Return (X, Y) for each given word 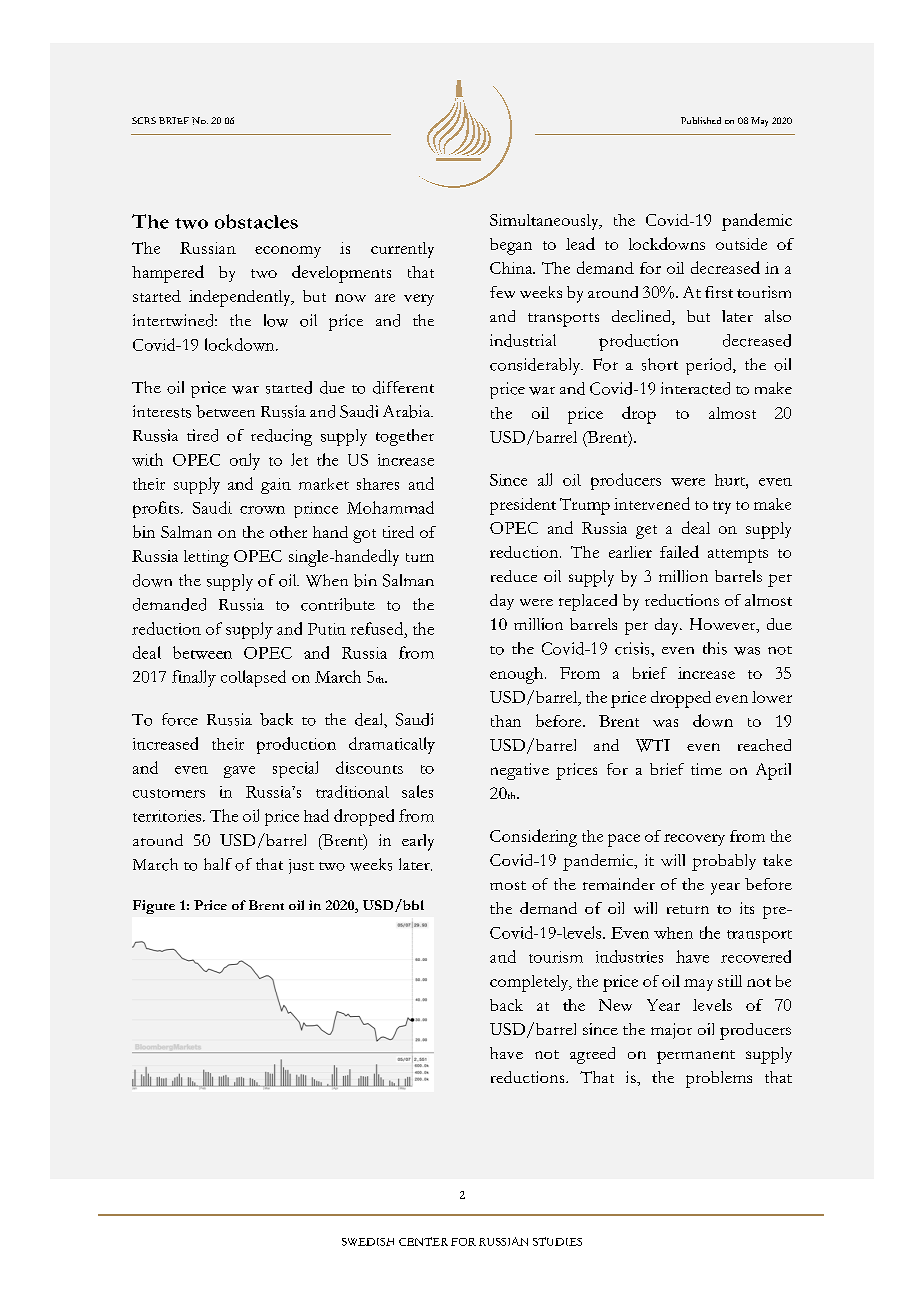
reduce (514, 576)
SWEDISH (368, 1242)
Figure (154, 907)
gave (239, 772)
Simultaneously (545, 222)
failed (679, 551)
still (730, 981)
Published (701, 120)
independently (241, 298)
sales (417, 791)
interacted (695, 388)
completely (530, 983)
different (403, 387)
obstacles (256, 221)
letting (206, 558)
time (706, 769)
